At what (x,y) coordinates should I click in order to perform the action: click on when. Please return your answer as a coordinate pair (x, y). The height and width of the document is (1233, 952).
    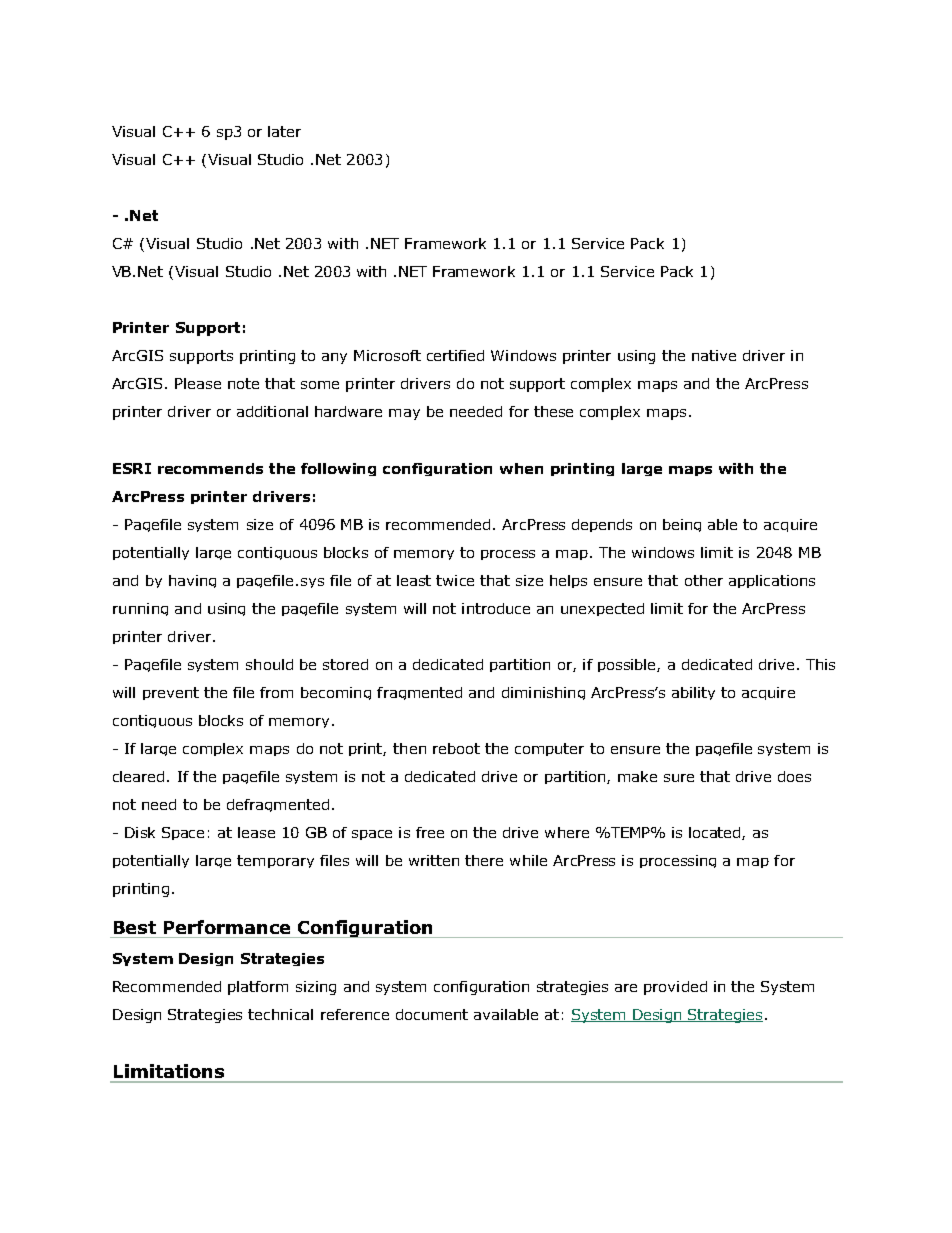
    Looking at the image, I should click on (521, 468).
